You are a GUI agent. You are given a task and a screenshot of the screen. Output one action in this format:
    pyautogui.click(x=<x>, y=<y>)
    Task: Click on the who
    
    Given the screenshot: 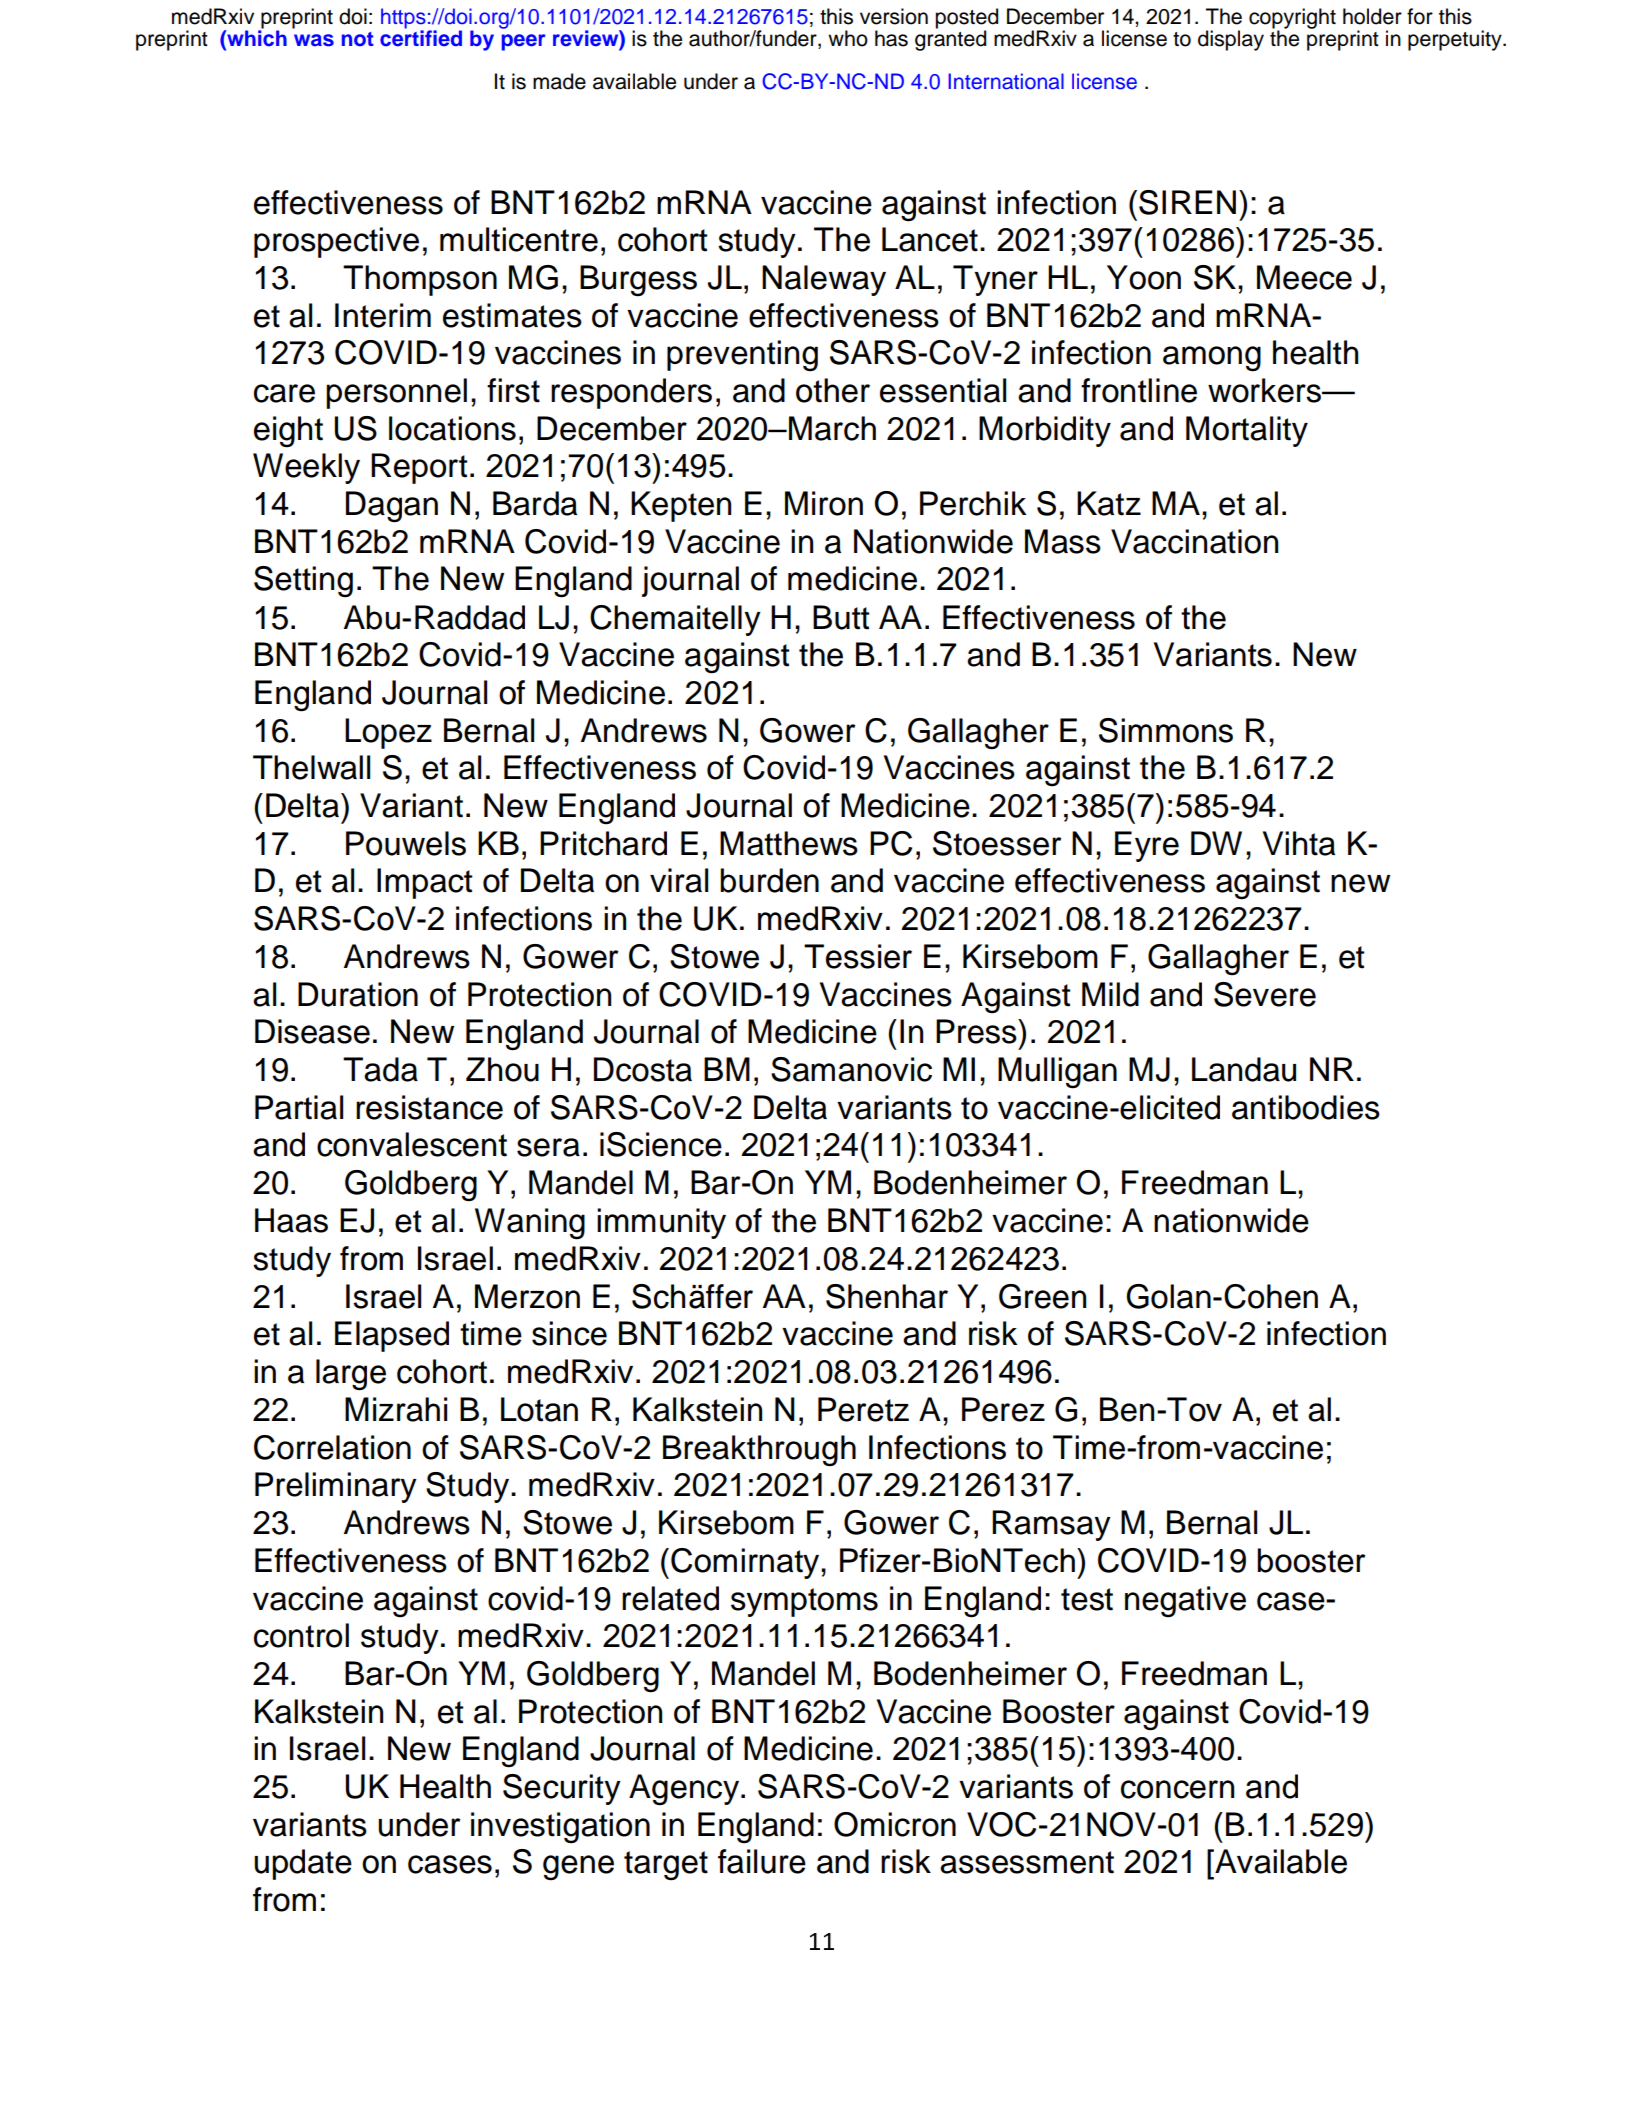 What is the action you would take?
    pyautogui.click(x=848, y=38)
